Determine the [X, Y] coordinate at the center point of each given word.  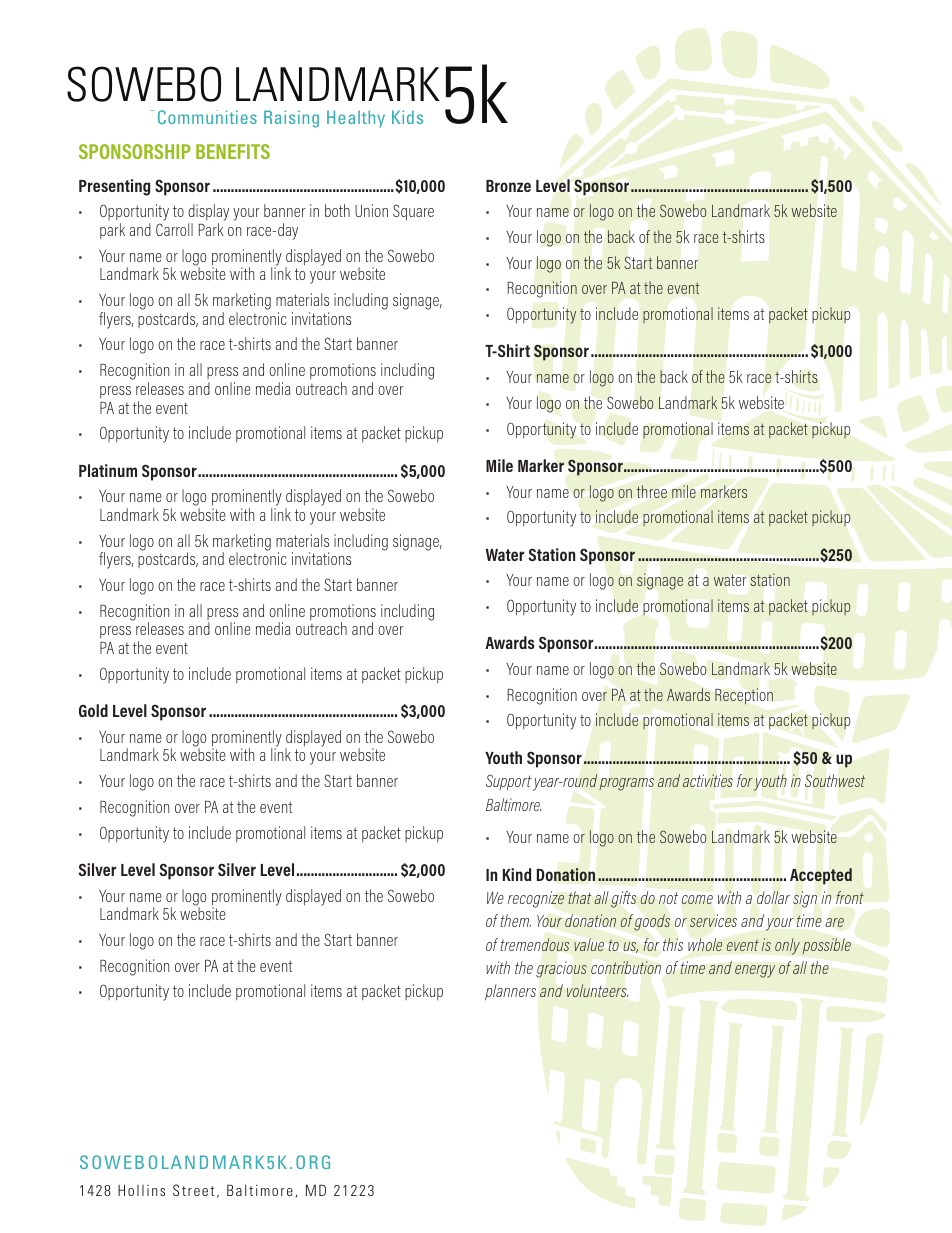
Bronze [508, 186]
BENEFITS [233, 151]
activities [708, 780]
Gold [93, 710]
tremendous [535, 944]
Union [371, 210]
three [652, 491]
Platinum [108, 470]
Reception [744, 696]
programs [626, 784]
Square [413, 212]
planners [510, 992]
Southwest [835, 780]
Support [508, 782]
